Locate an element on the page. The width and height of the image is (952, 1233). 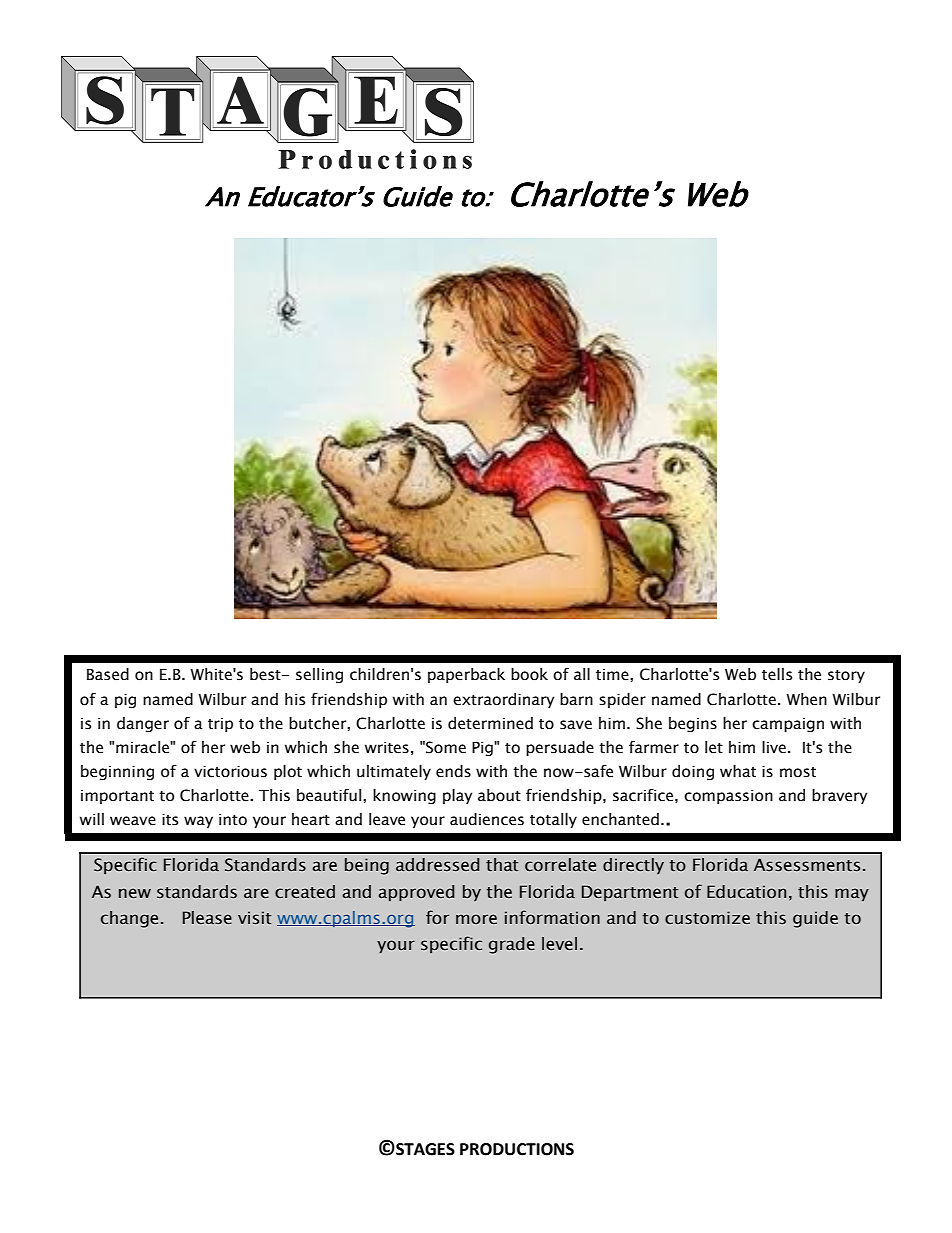
grade is located at coordinates (512, 945).
